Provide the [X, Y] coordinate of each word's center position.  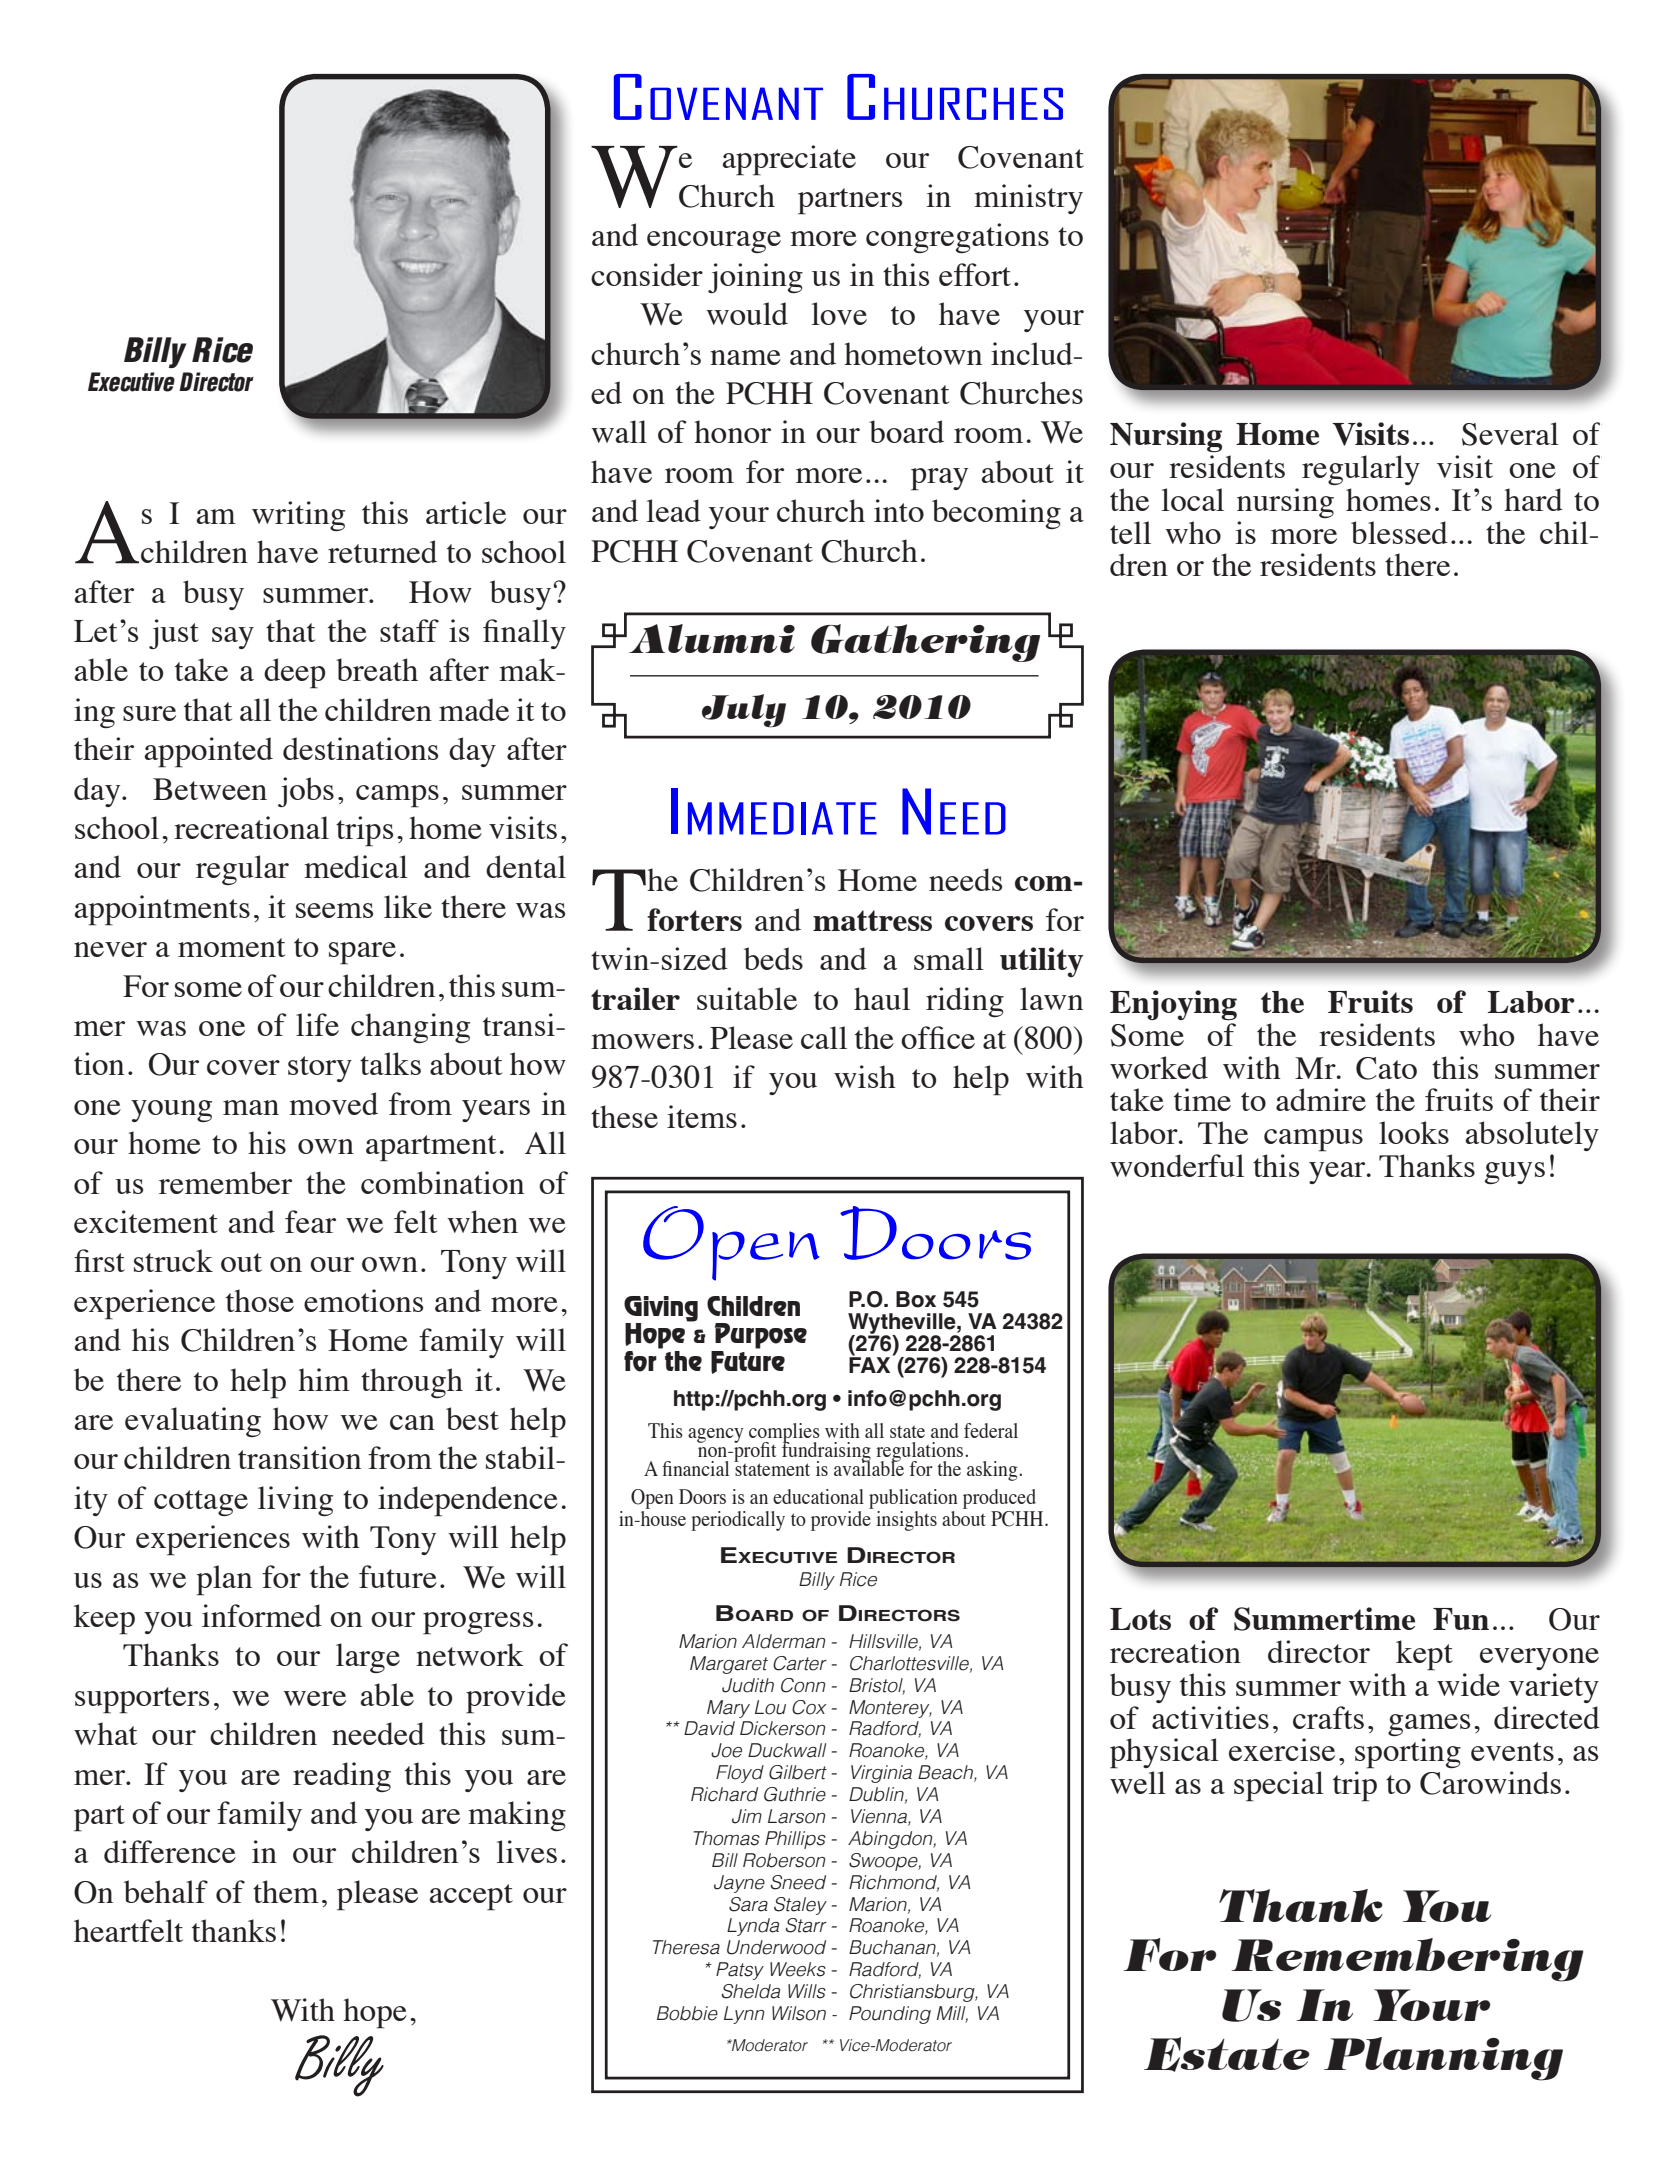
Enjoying [1173, 1005]
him [324, 1379]
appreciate [789, 160]
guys [1515, 1173]
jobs [306, 792]
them [286, 1891]
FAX [871, 1364]
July [744, 711]
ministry [1028, 199]
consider [647, 274]
